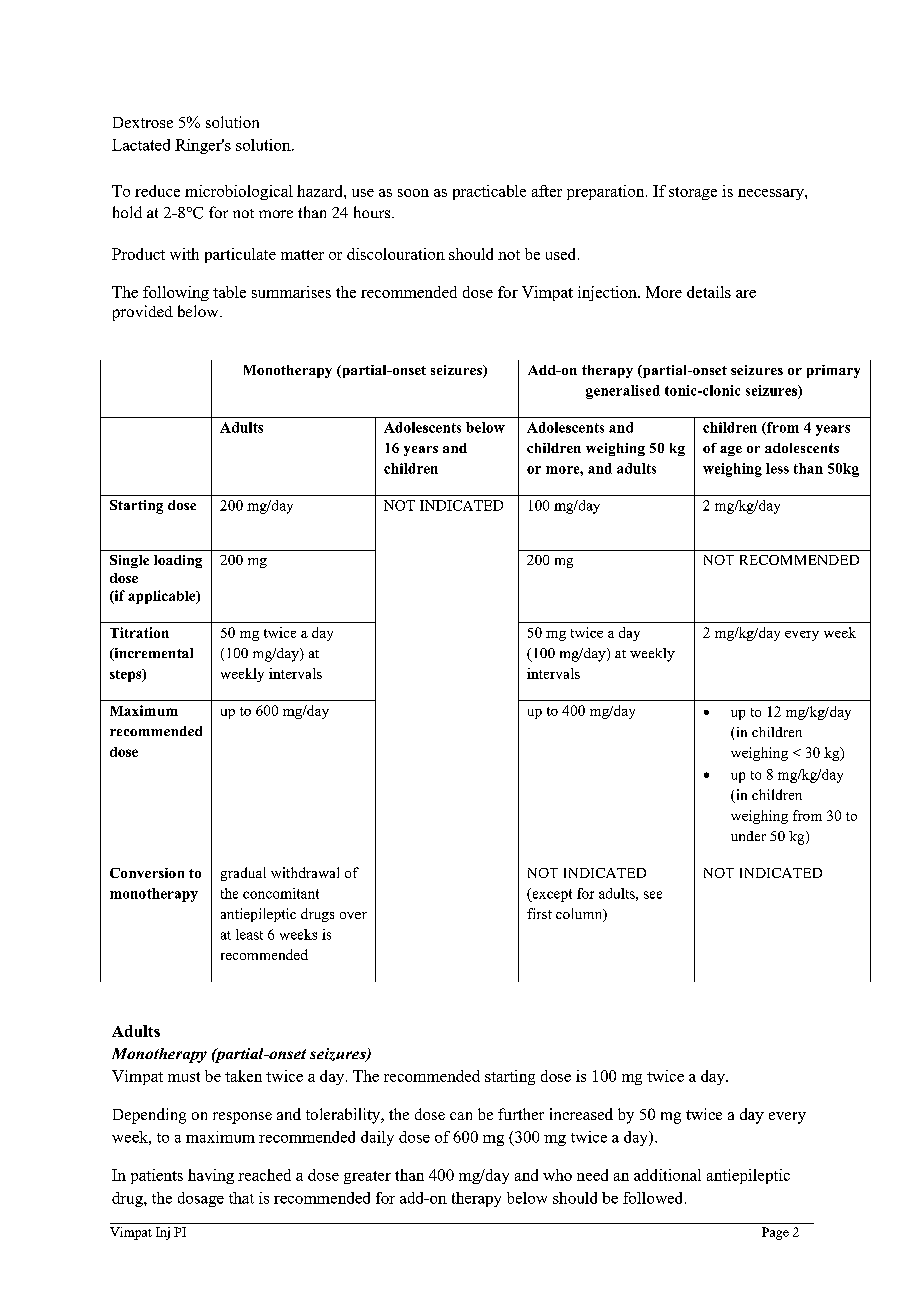 This screenshot has width=924, height=1308. I want to click on practicable, so click(489, 192).
